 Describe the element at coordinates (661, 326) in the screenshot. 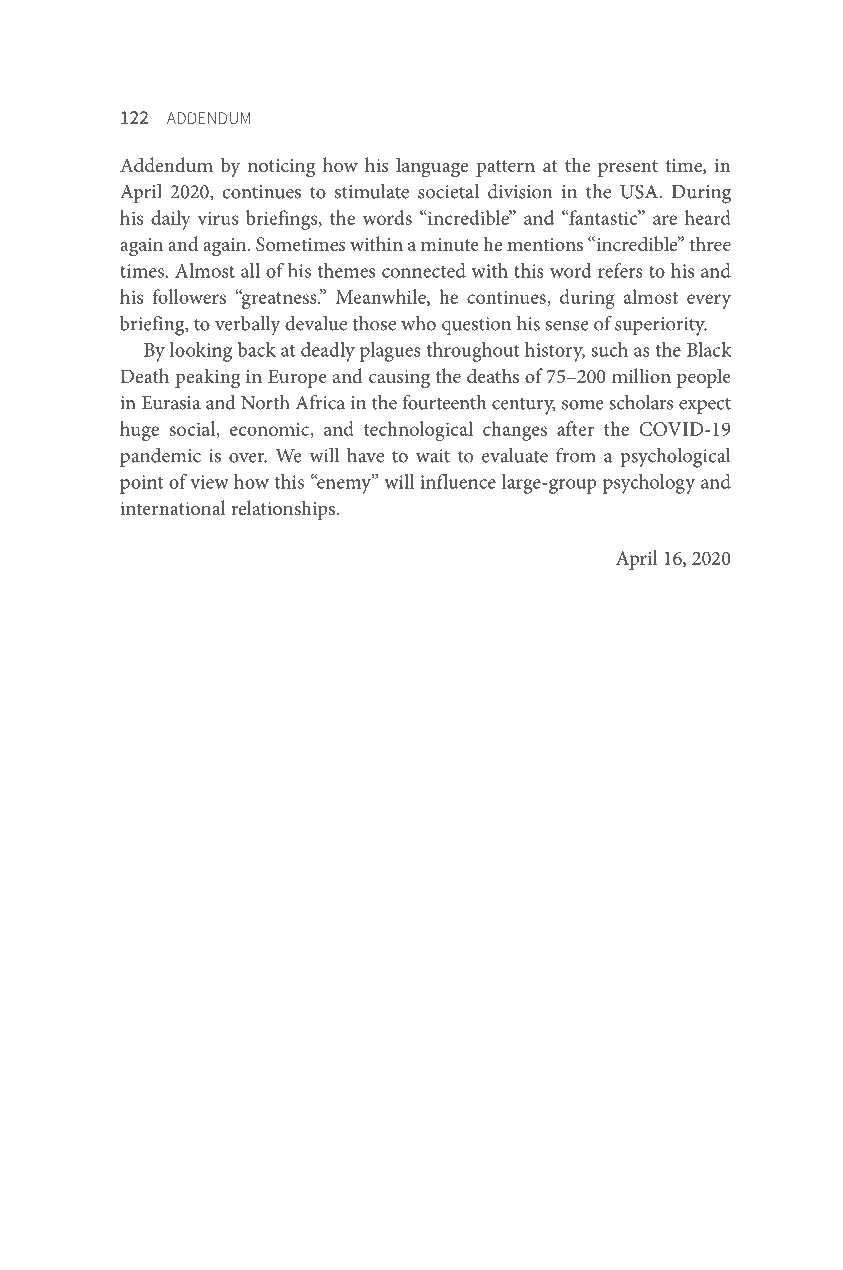

I see `superiority` at that location.
